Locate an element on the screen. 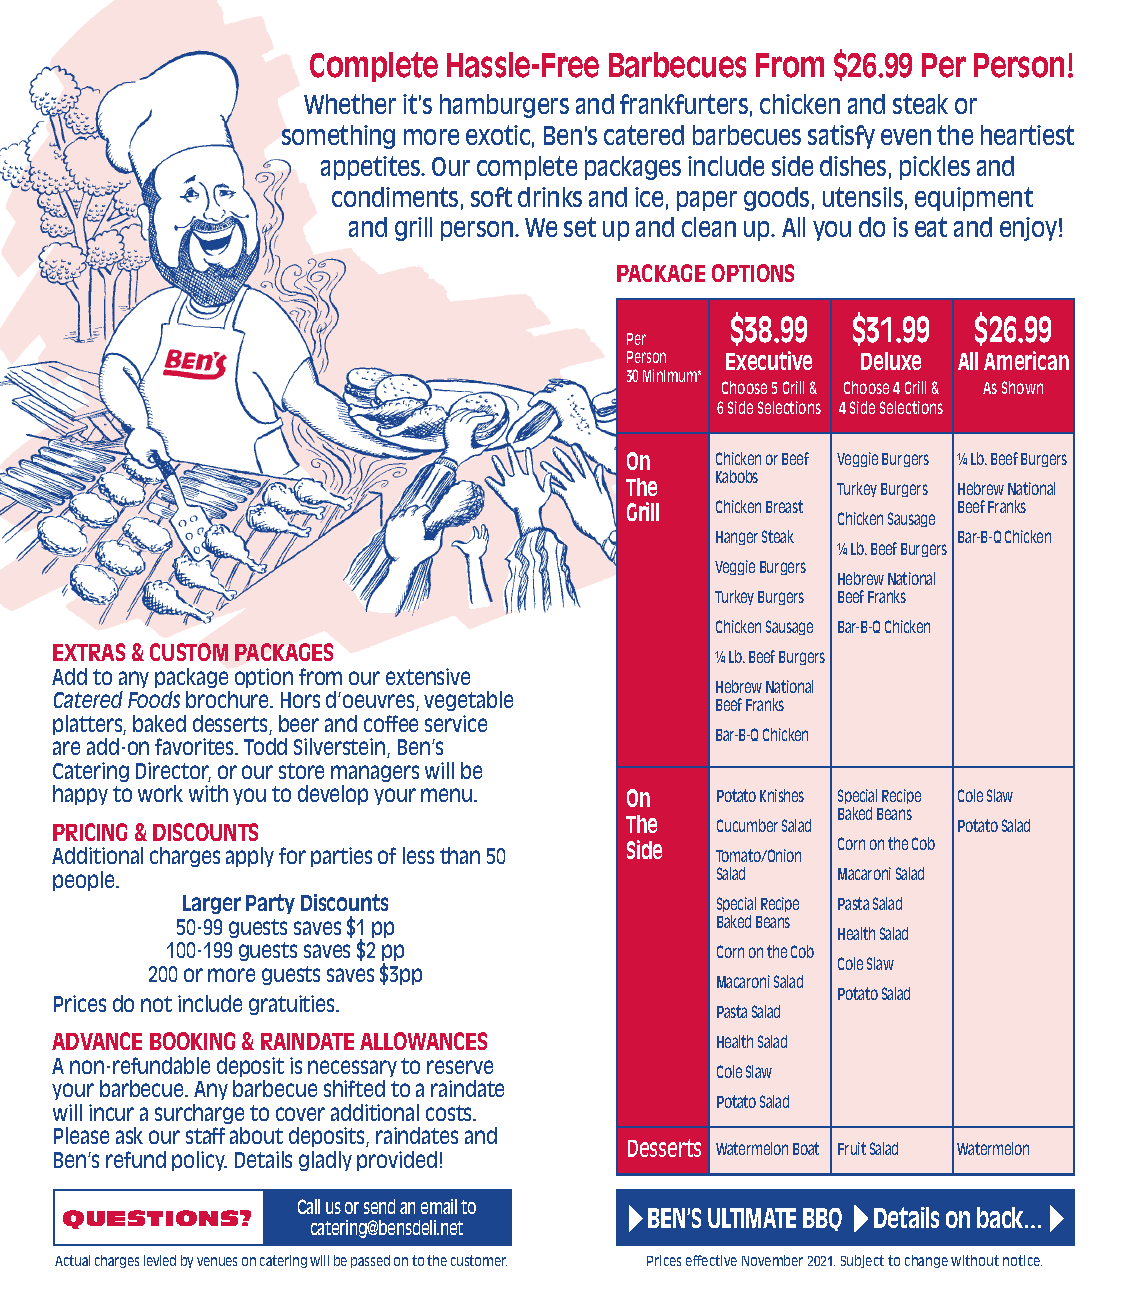  Hanger is located at coordinates (737, 538).
